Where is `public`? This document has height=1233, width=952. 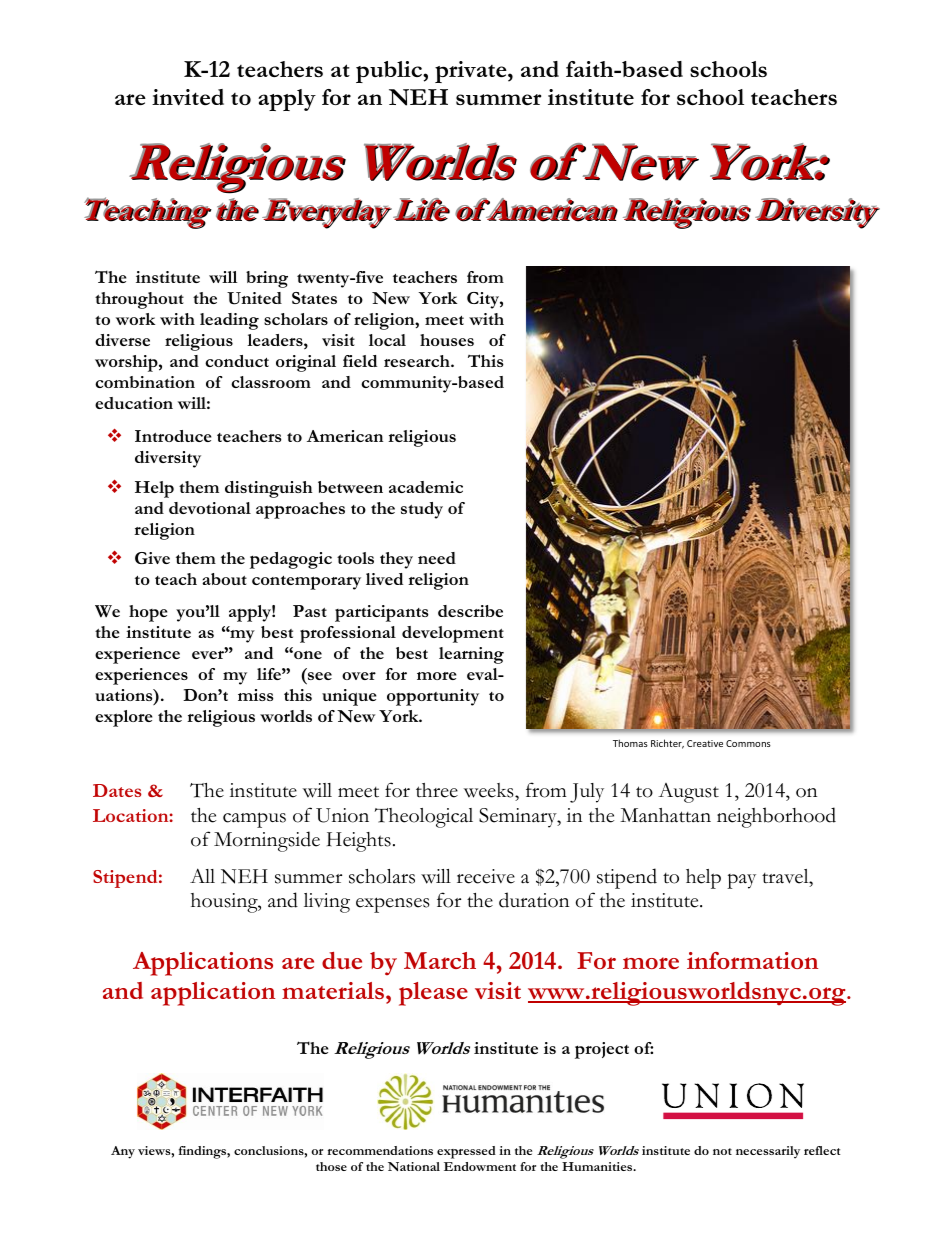
public is located at coordinates (390, 72).
